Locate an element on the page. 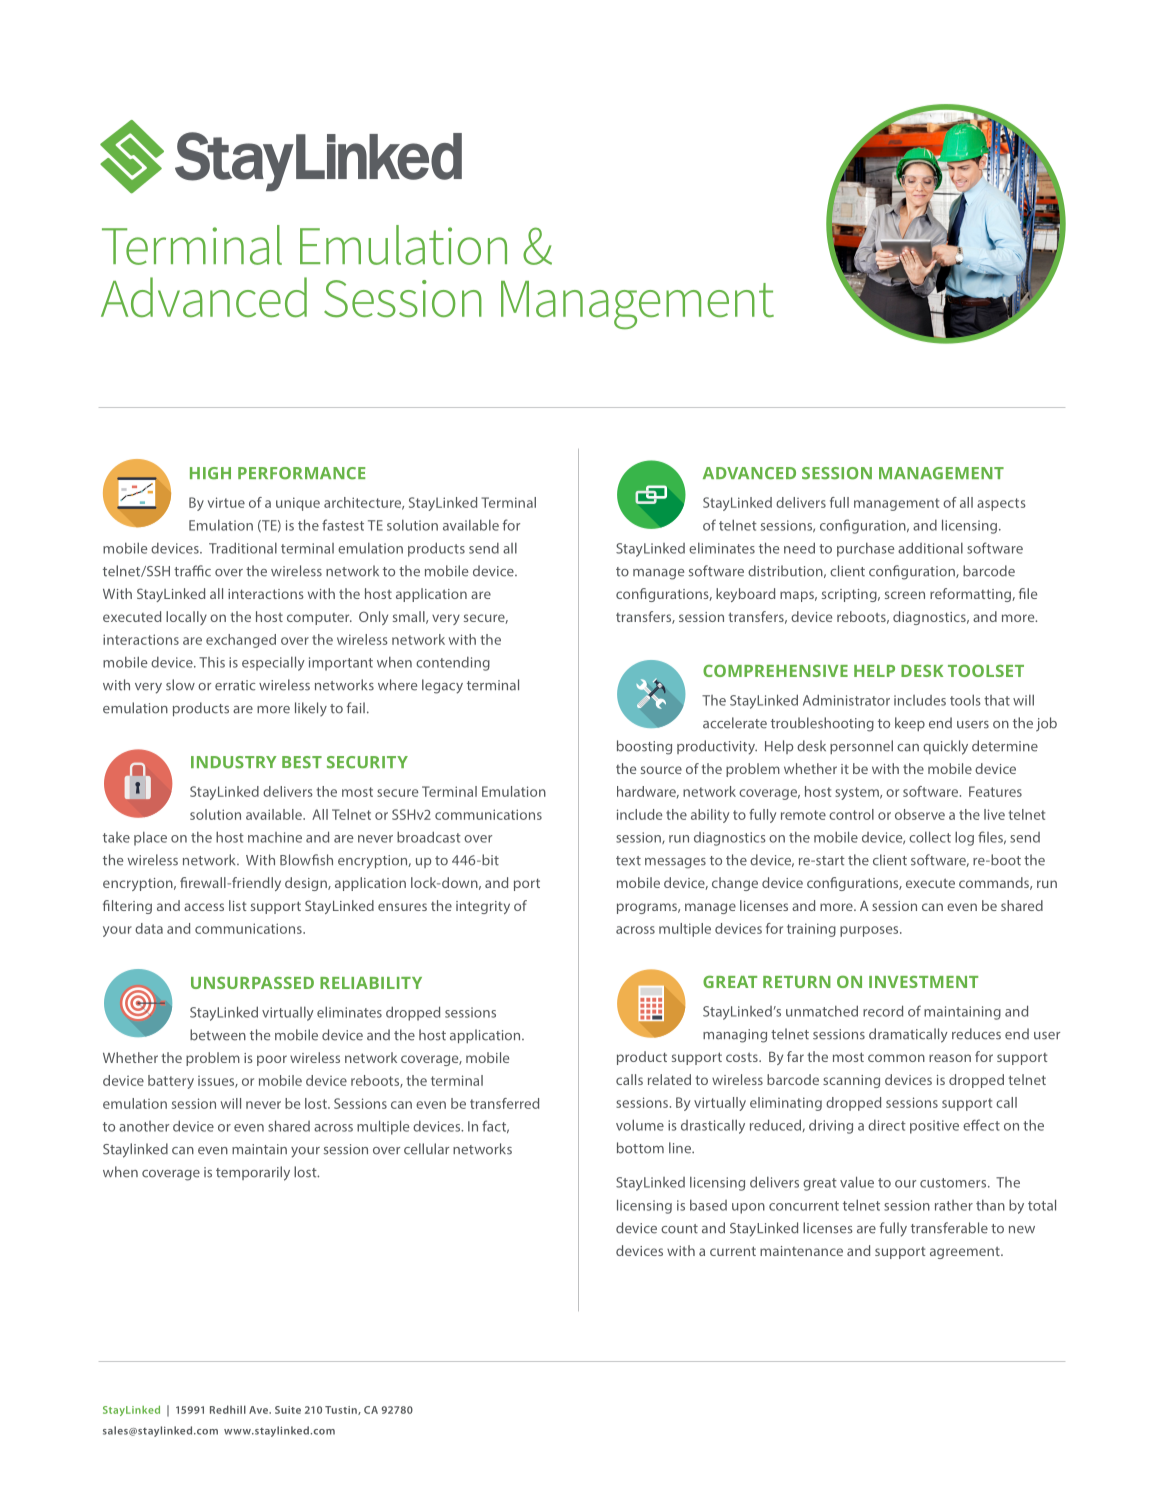 The height and width of the page is (1506, 1163). Suite is located at coordinates (288, 1410).
